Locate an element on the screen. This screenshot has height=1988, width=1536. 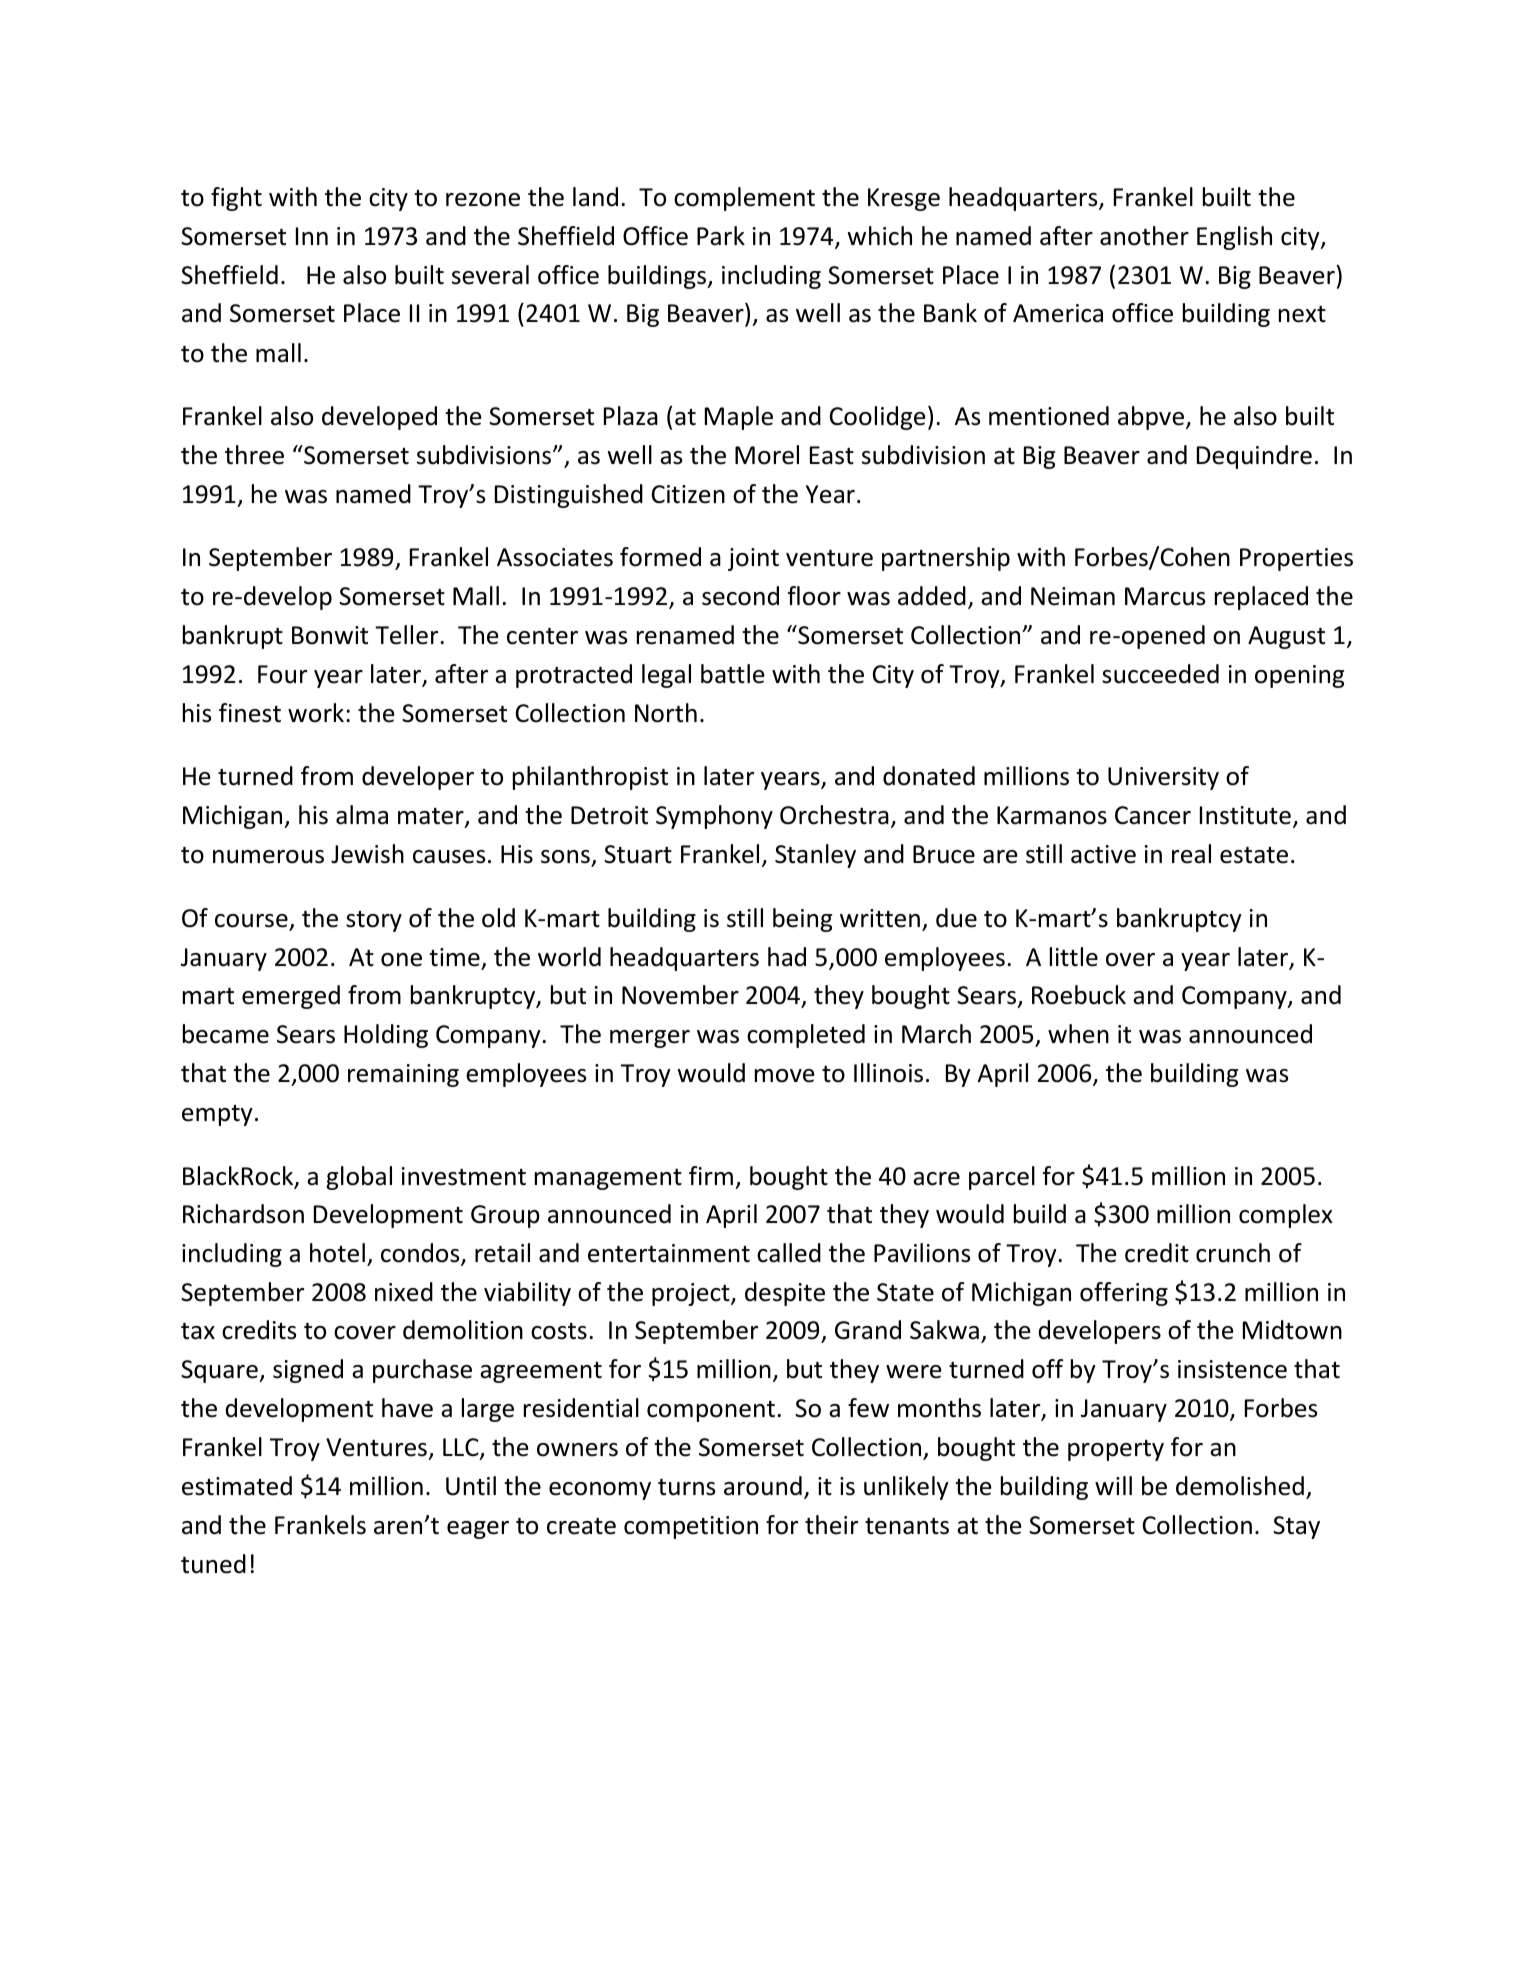
succeeded is located at coordinates (1160, 674).
